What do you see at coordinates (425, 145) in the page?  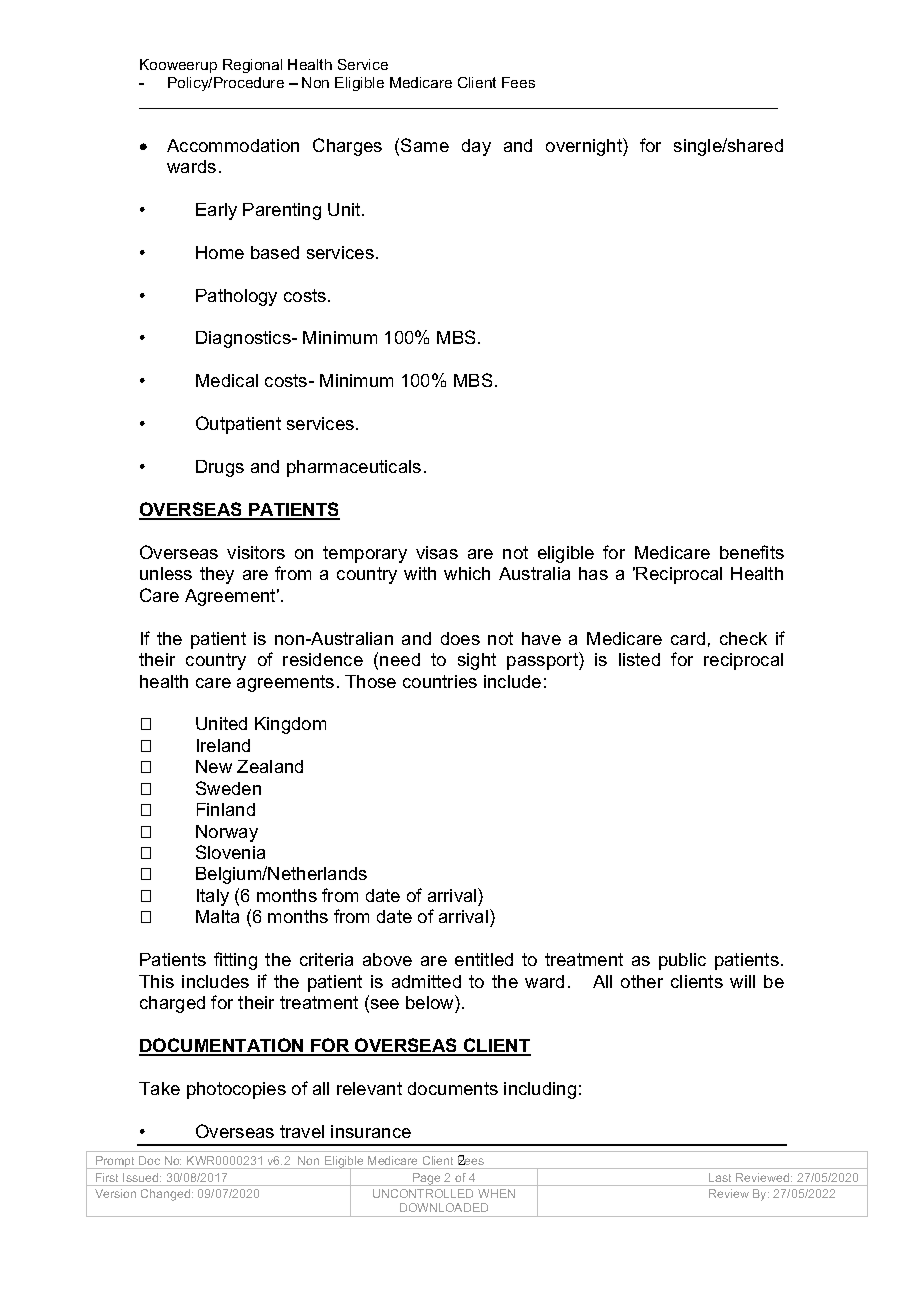 I see `Same` at bounding box center [425, 145].
